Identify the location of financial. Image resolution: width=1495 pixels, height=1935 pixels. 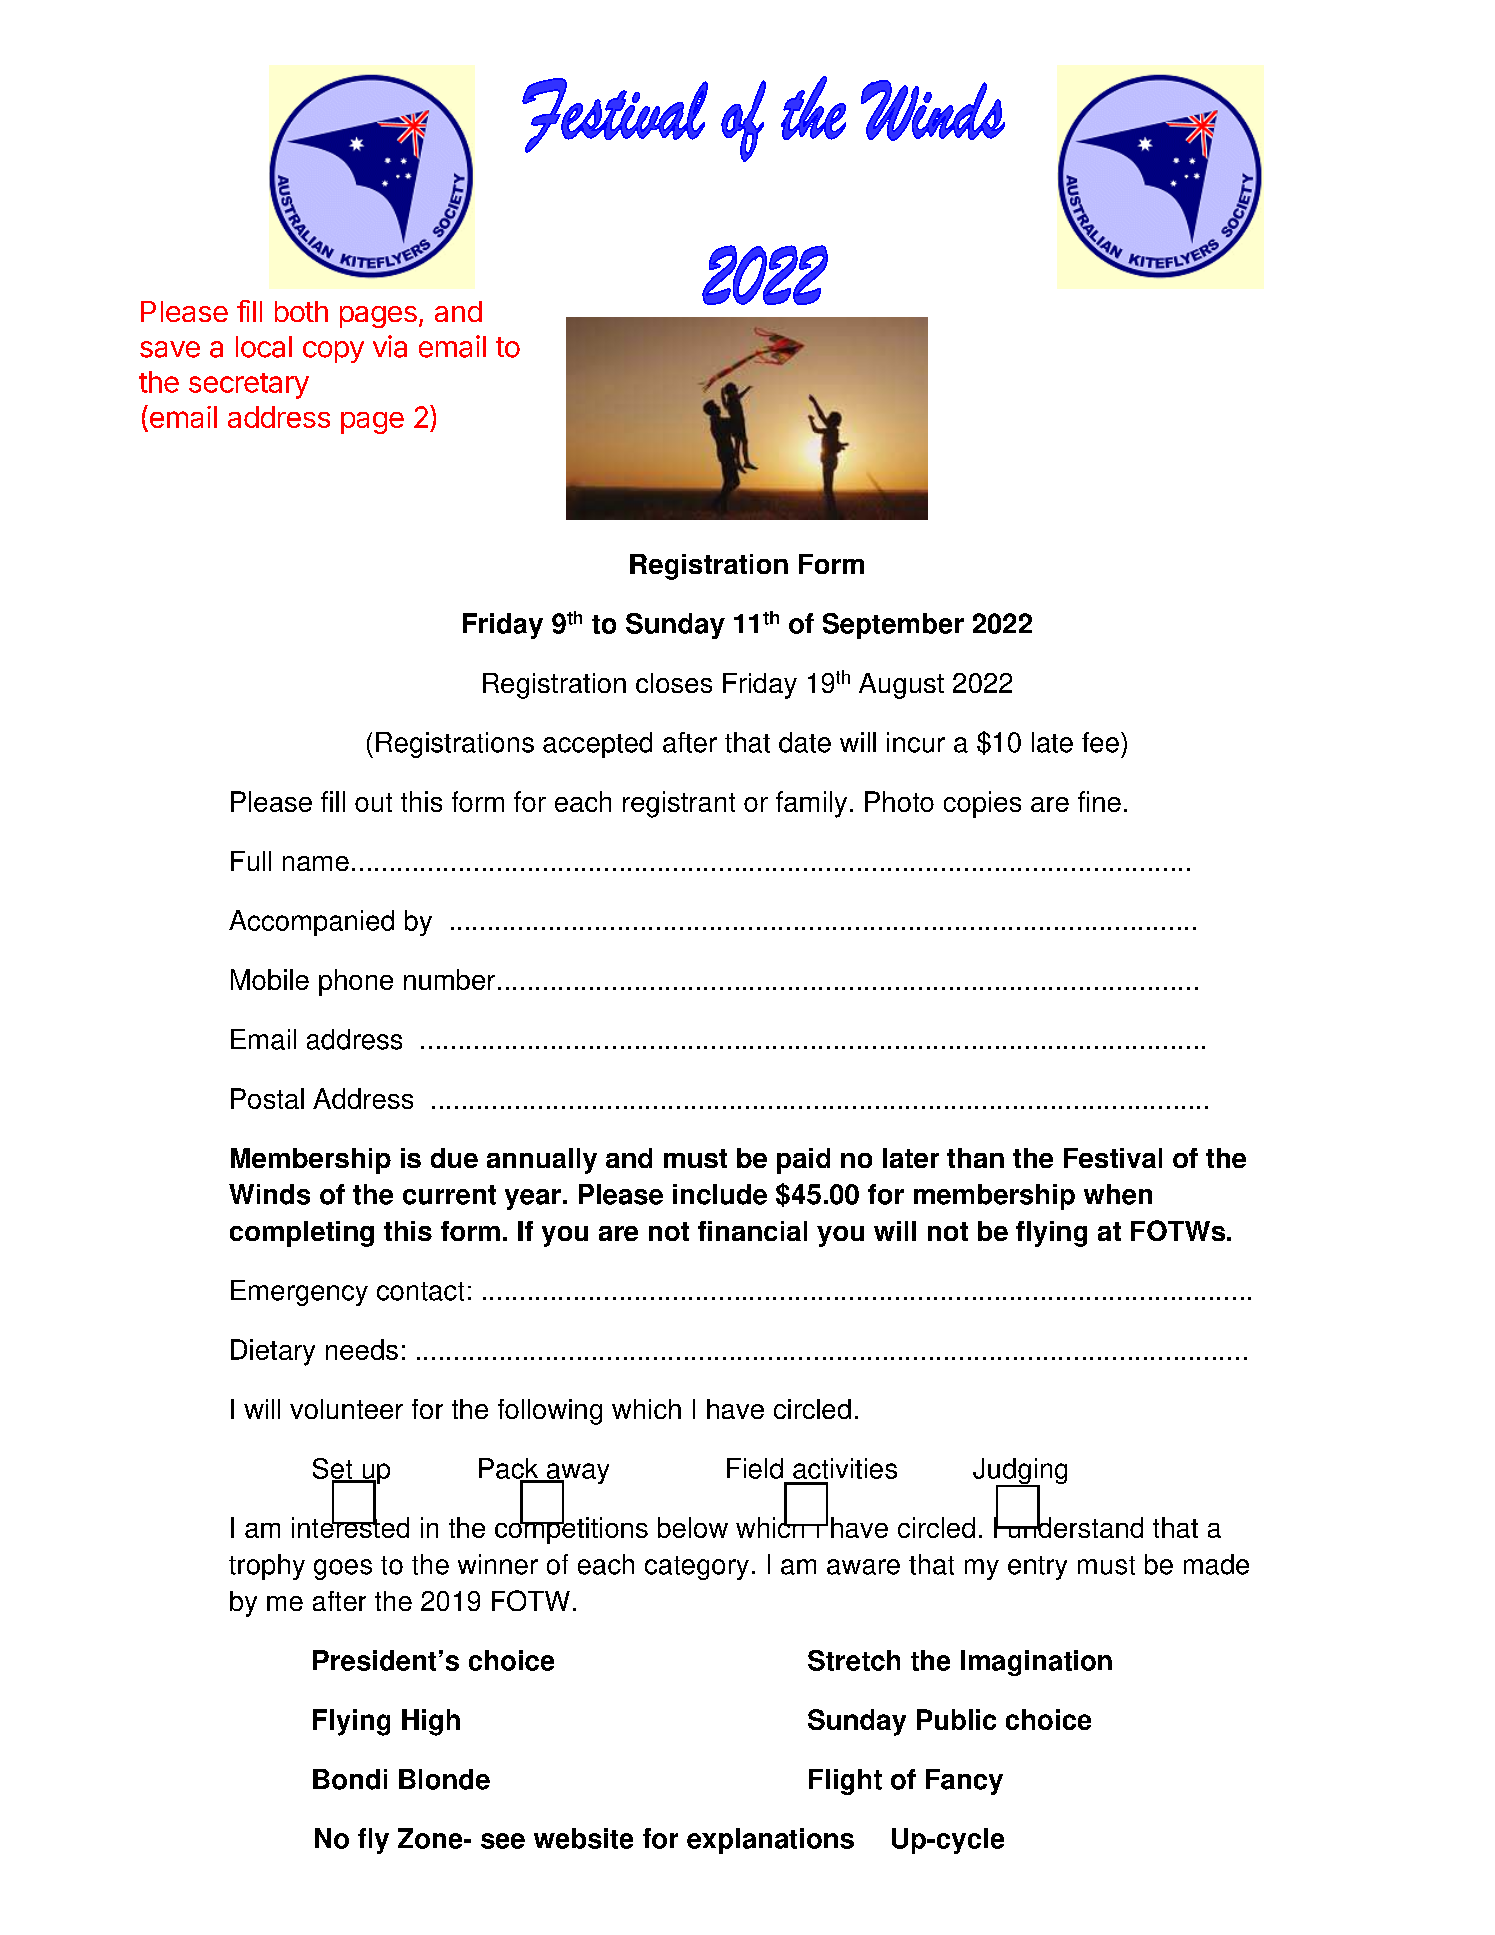
(752, 1231).
